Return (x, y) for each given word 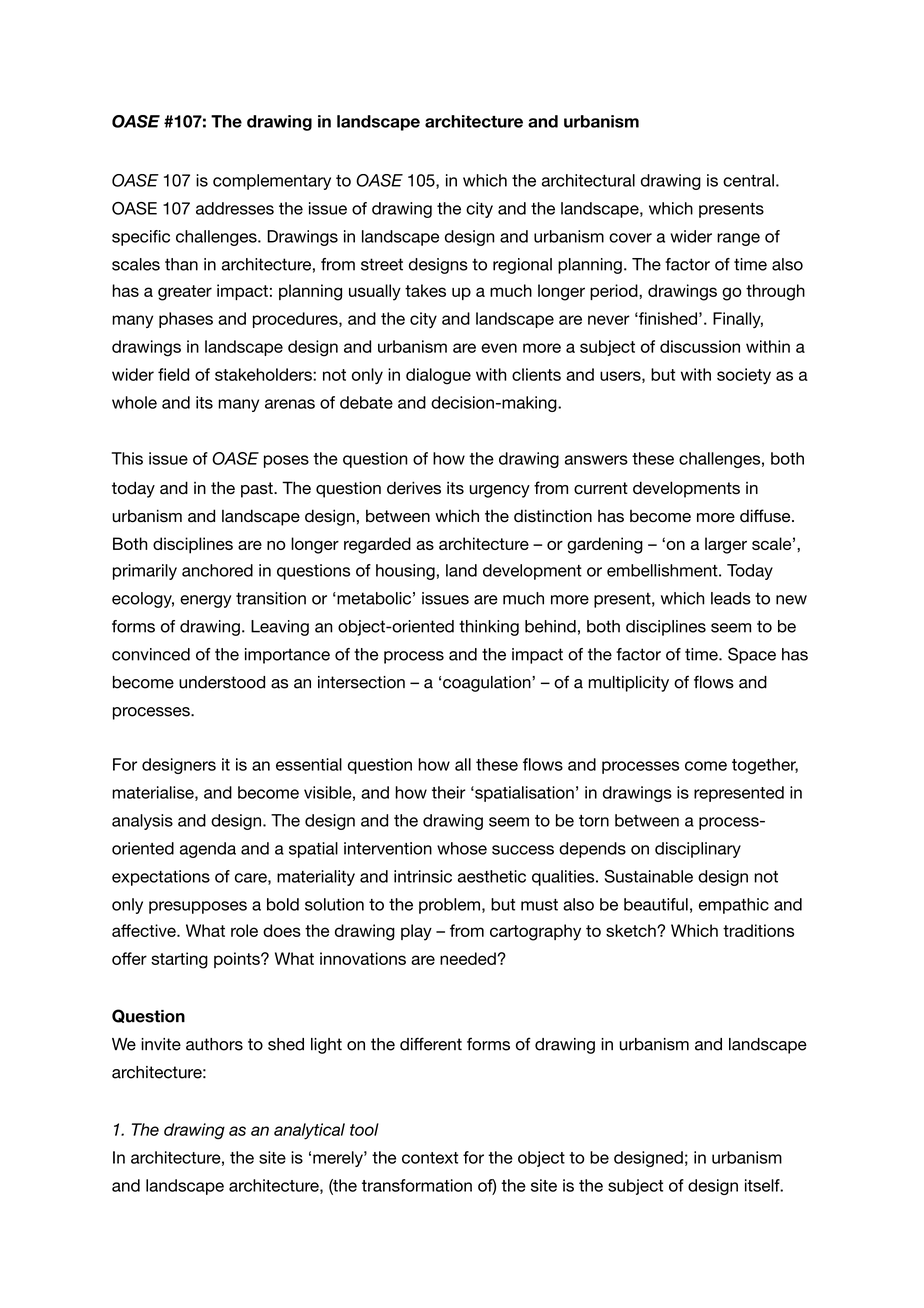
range (738, 239)
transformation (417, 1185)
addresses (235, 208)
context (430, 1158)
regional (522, 266)
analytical (309, 1131)
